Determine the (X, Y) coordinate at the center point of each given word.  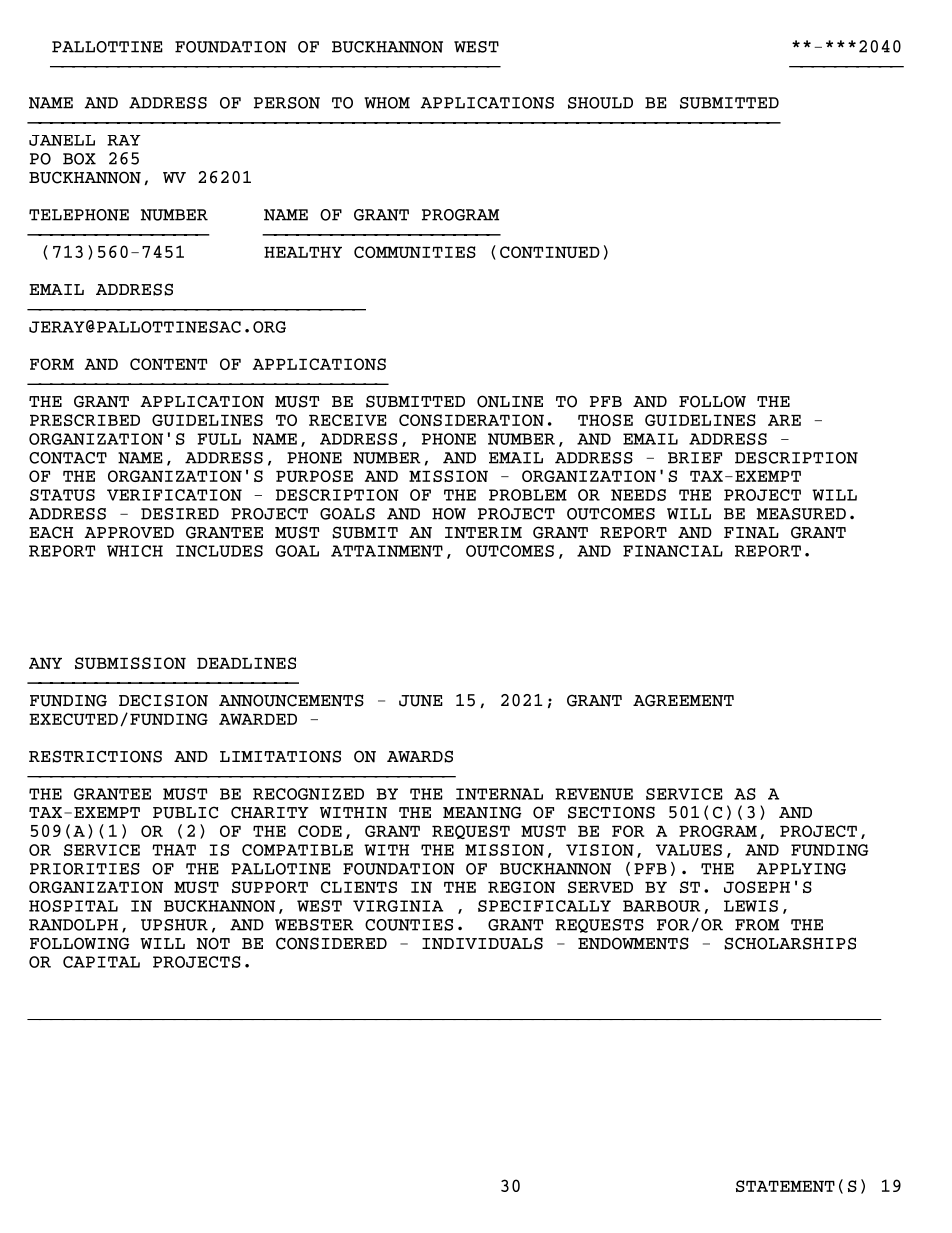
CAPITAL (101, 962)
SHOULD (600, 103)
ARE (784, 420)
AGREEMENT (683, 700)
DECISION (163, 700)
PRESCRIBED (85, 420)
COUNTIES (409, 925)
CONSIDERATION (471, 420)
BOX (79, 159)
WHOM (387, 103)
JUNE (421, 701)
